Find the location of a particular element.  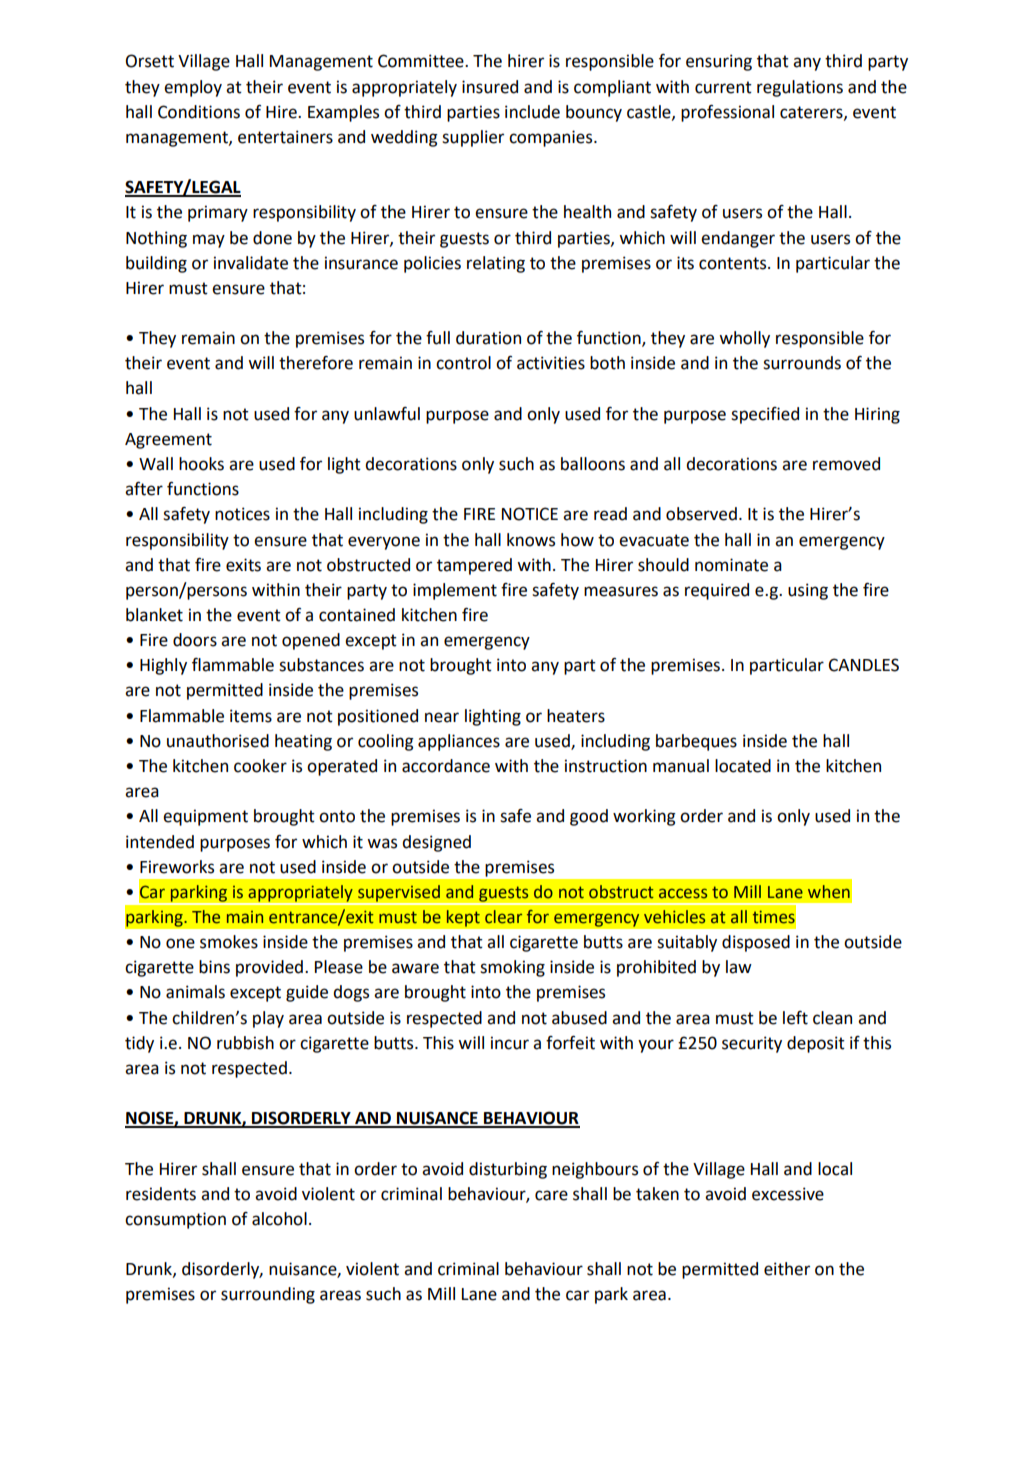

Agreement is located at coordinates (168, 441).
